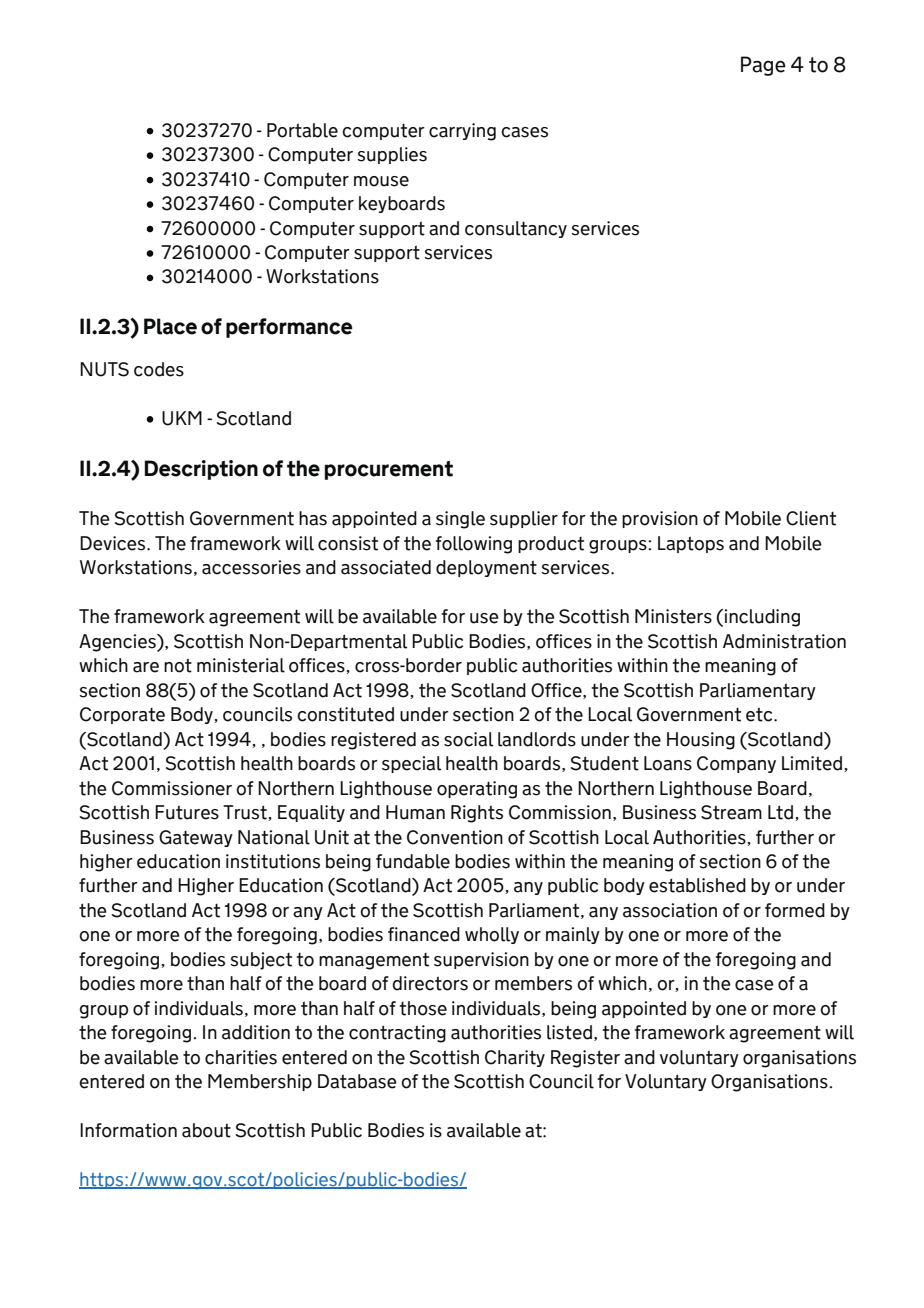 The width and height of the screenshot is (924, 1308). What do you see at coordinates (206, 1130) in the screenshot?
I see `about` at bounding box center [206, 1130].
